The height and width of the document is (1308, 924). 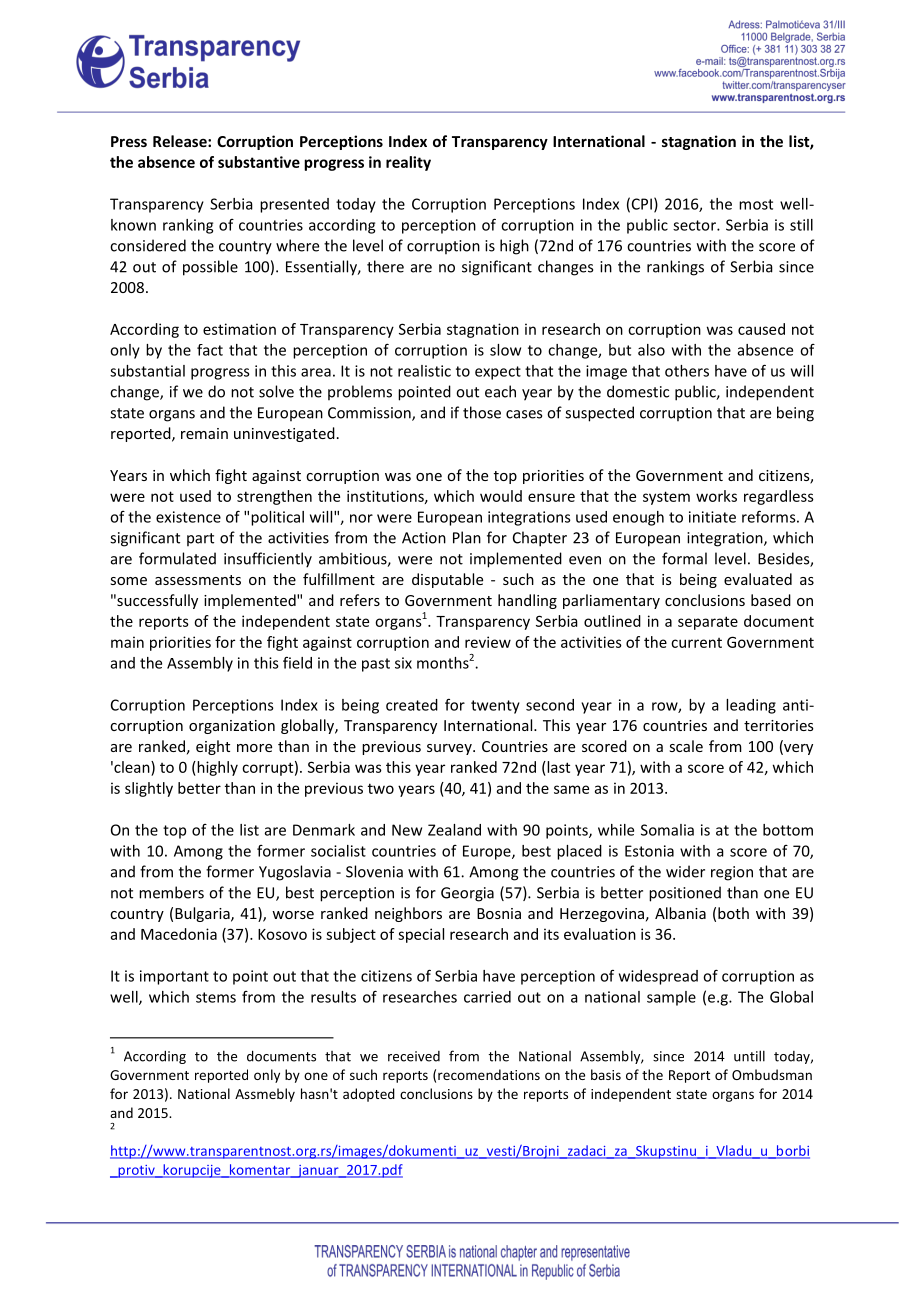 What do you see at coordinates (216, 997) in the document?
I see `stems` at bounding box center [216, 997].
